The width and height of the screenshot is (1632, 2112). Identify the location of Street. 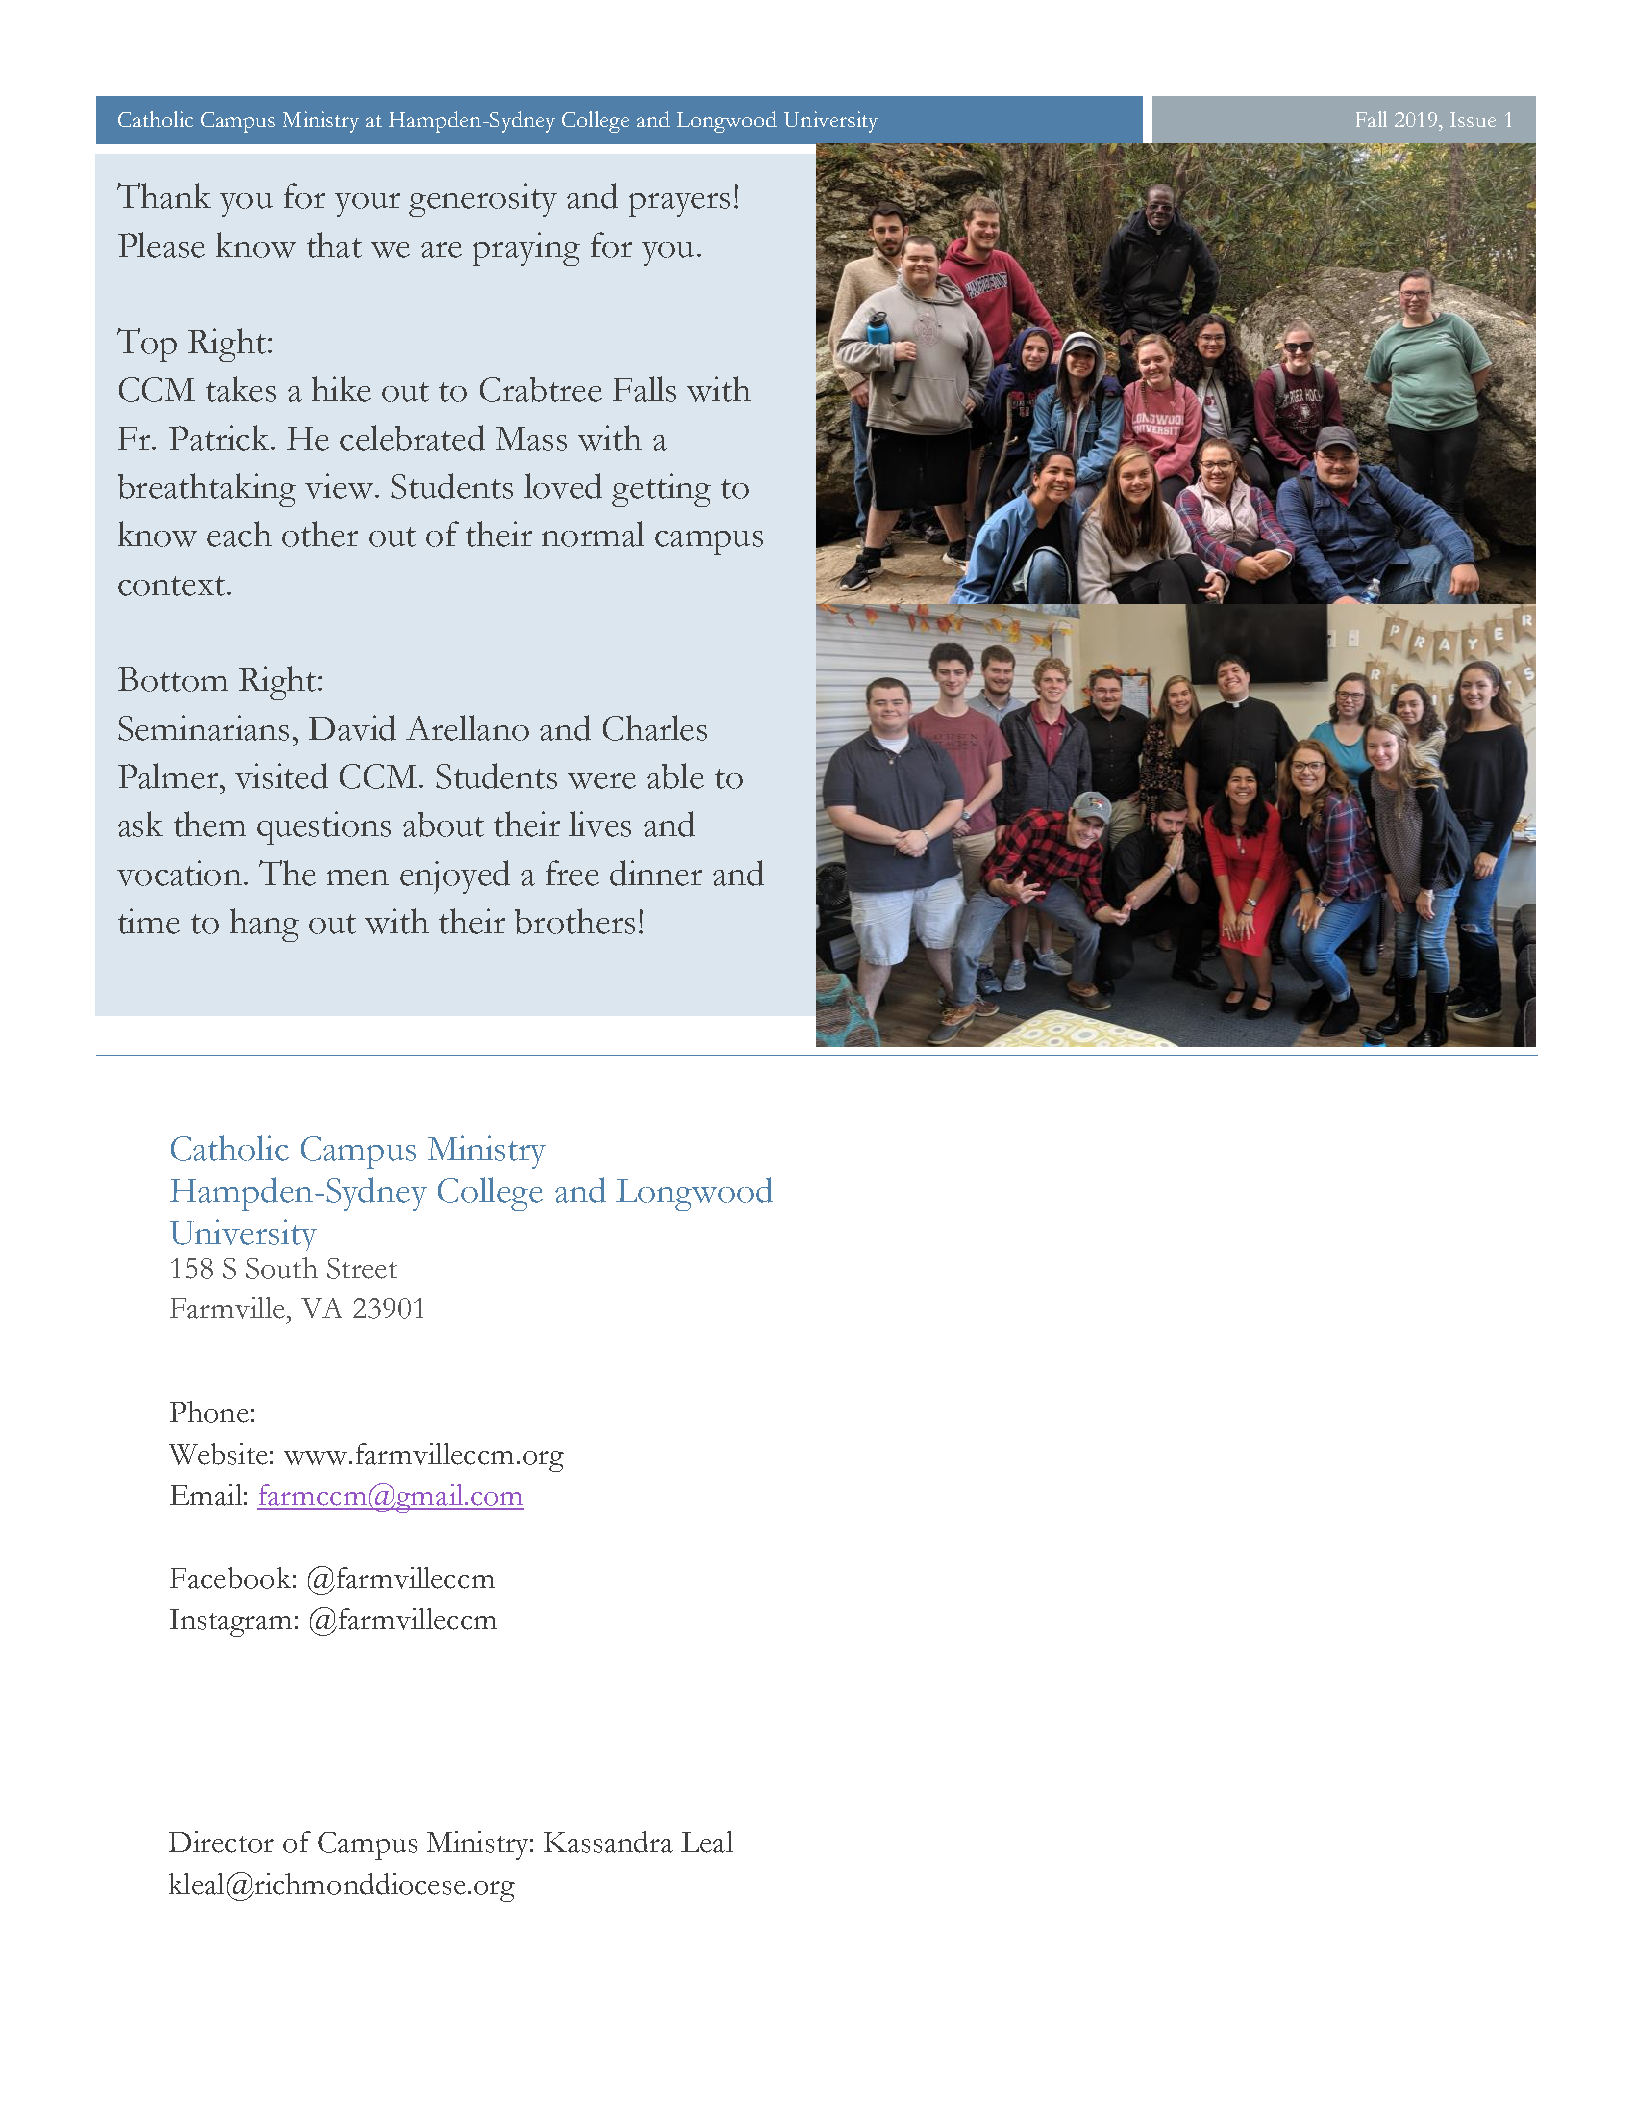
(362, 1268).
